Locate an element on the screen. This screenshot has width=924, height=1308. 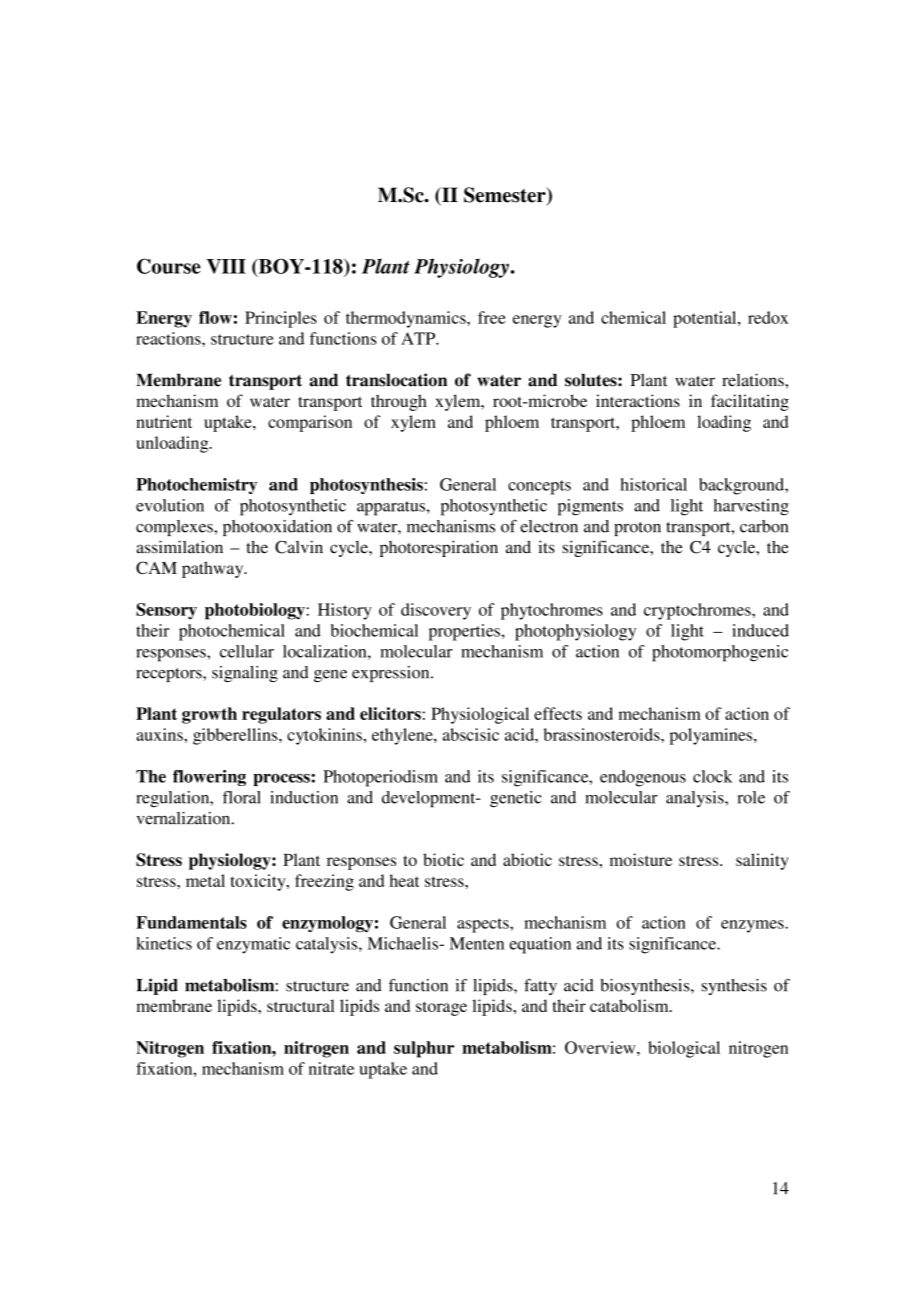
cellular is located at coordinates (247, 651).
